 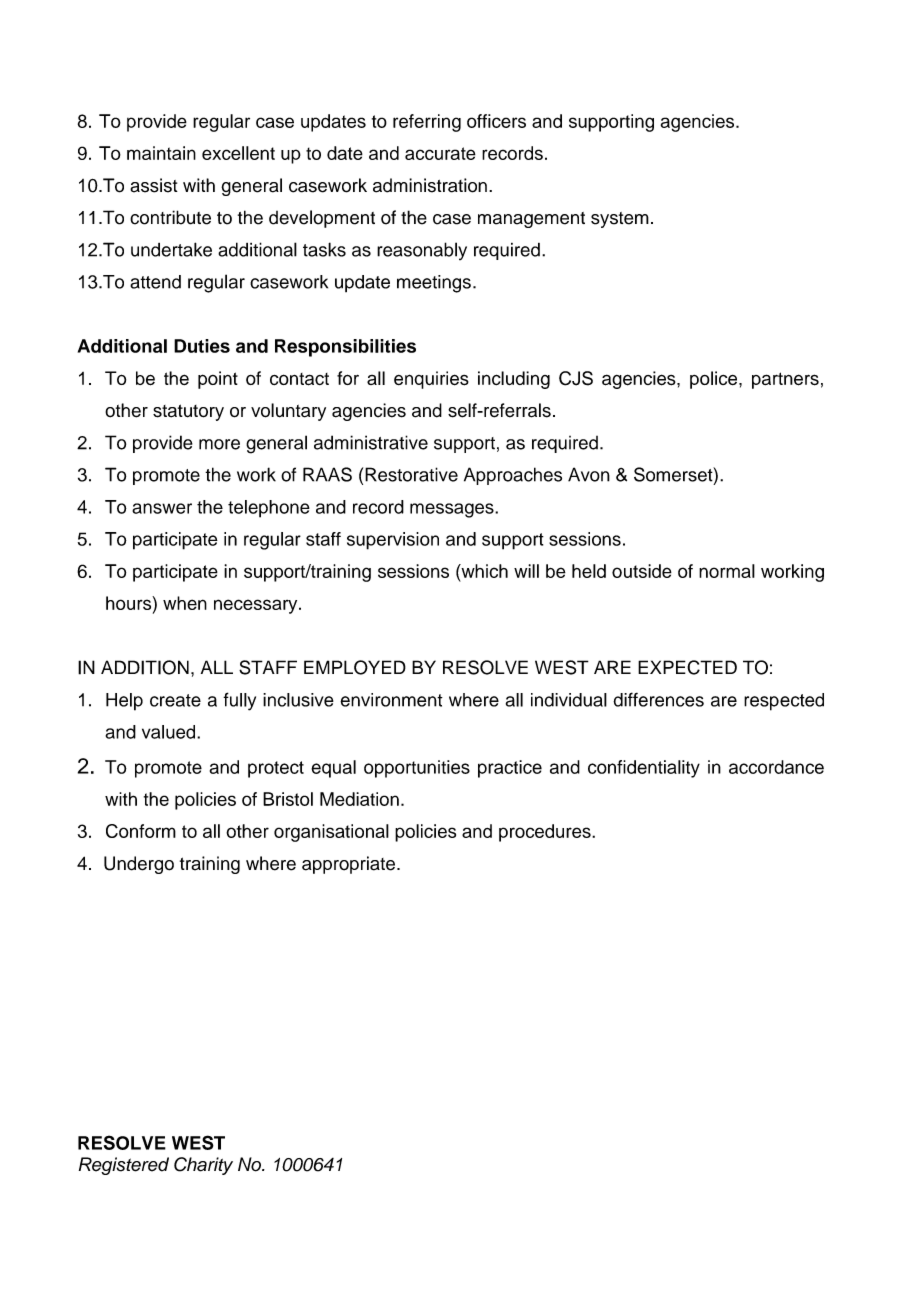 What do you see at coordinates (546, 833) in the screenshot?
I see `procedures` at bounding box center [546, 833].
